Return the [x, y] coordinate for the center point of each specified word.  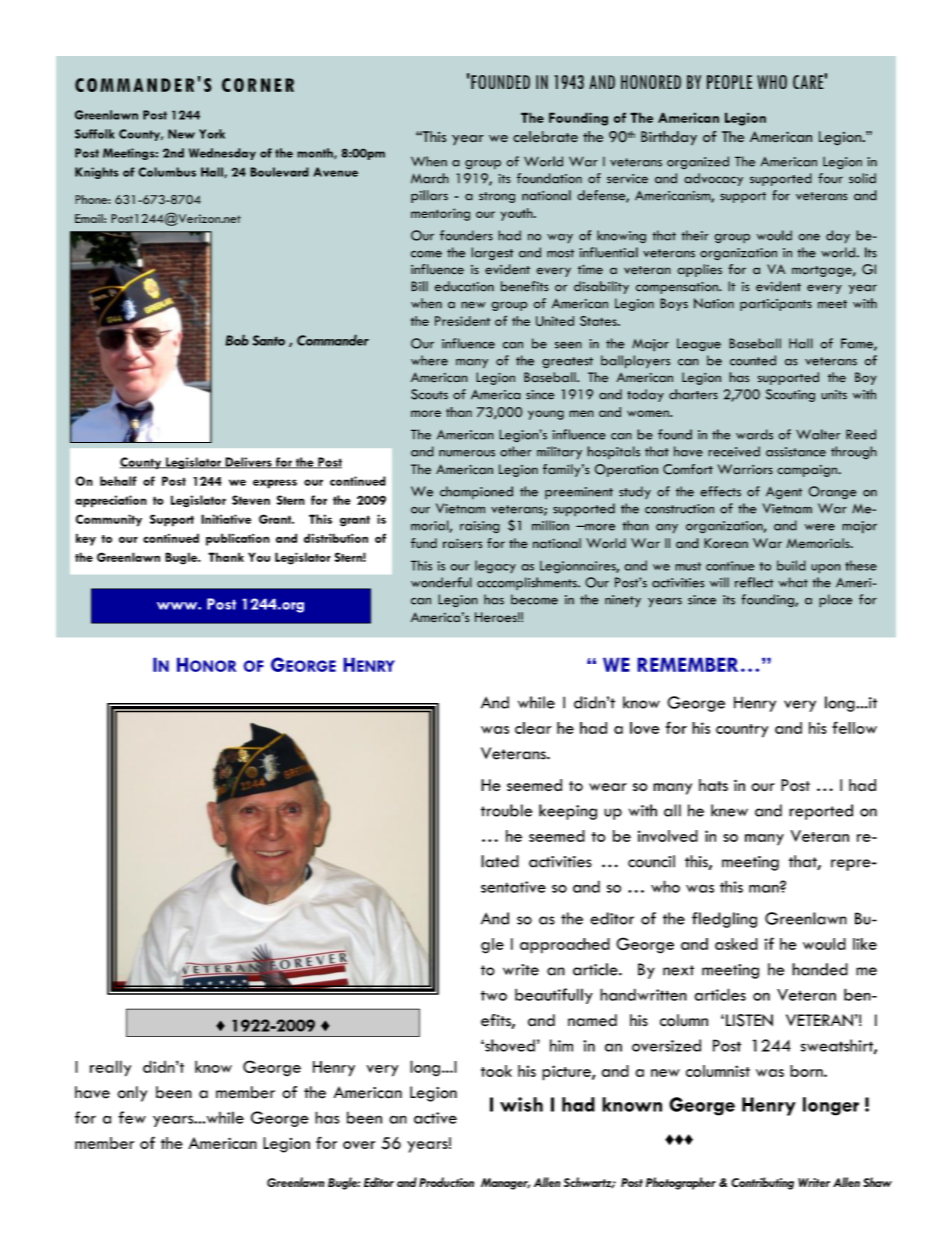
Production [446, 1182]
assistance [796, 452]
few [132, 1117]
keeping [568, 812]
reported [821, 812]
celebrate [545, 137]
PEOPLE [729, 82]
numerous [467, 453]
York [212, 134]
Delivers [248, 463]
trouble [506, 810]
